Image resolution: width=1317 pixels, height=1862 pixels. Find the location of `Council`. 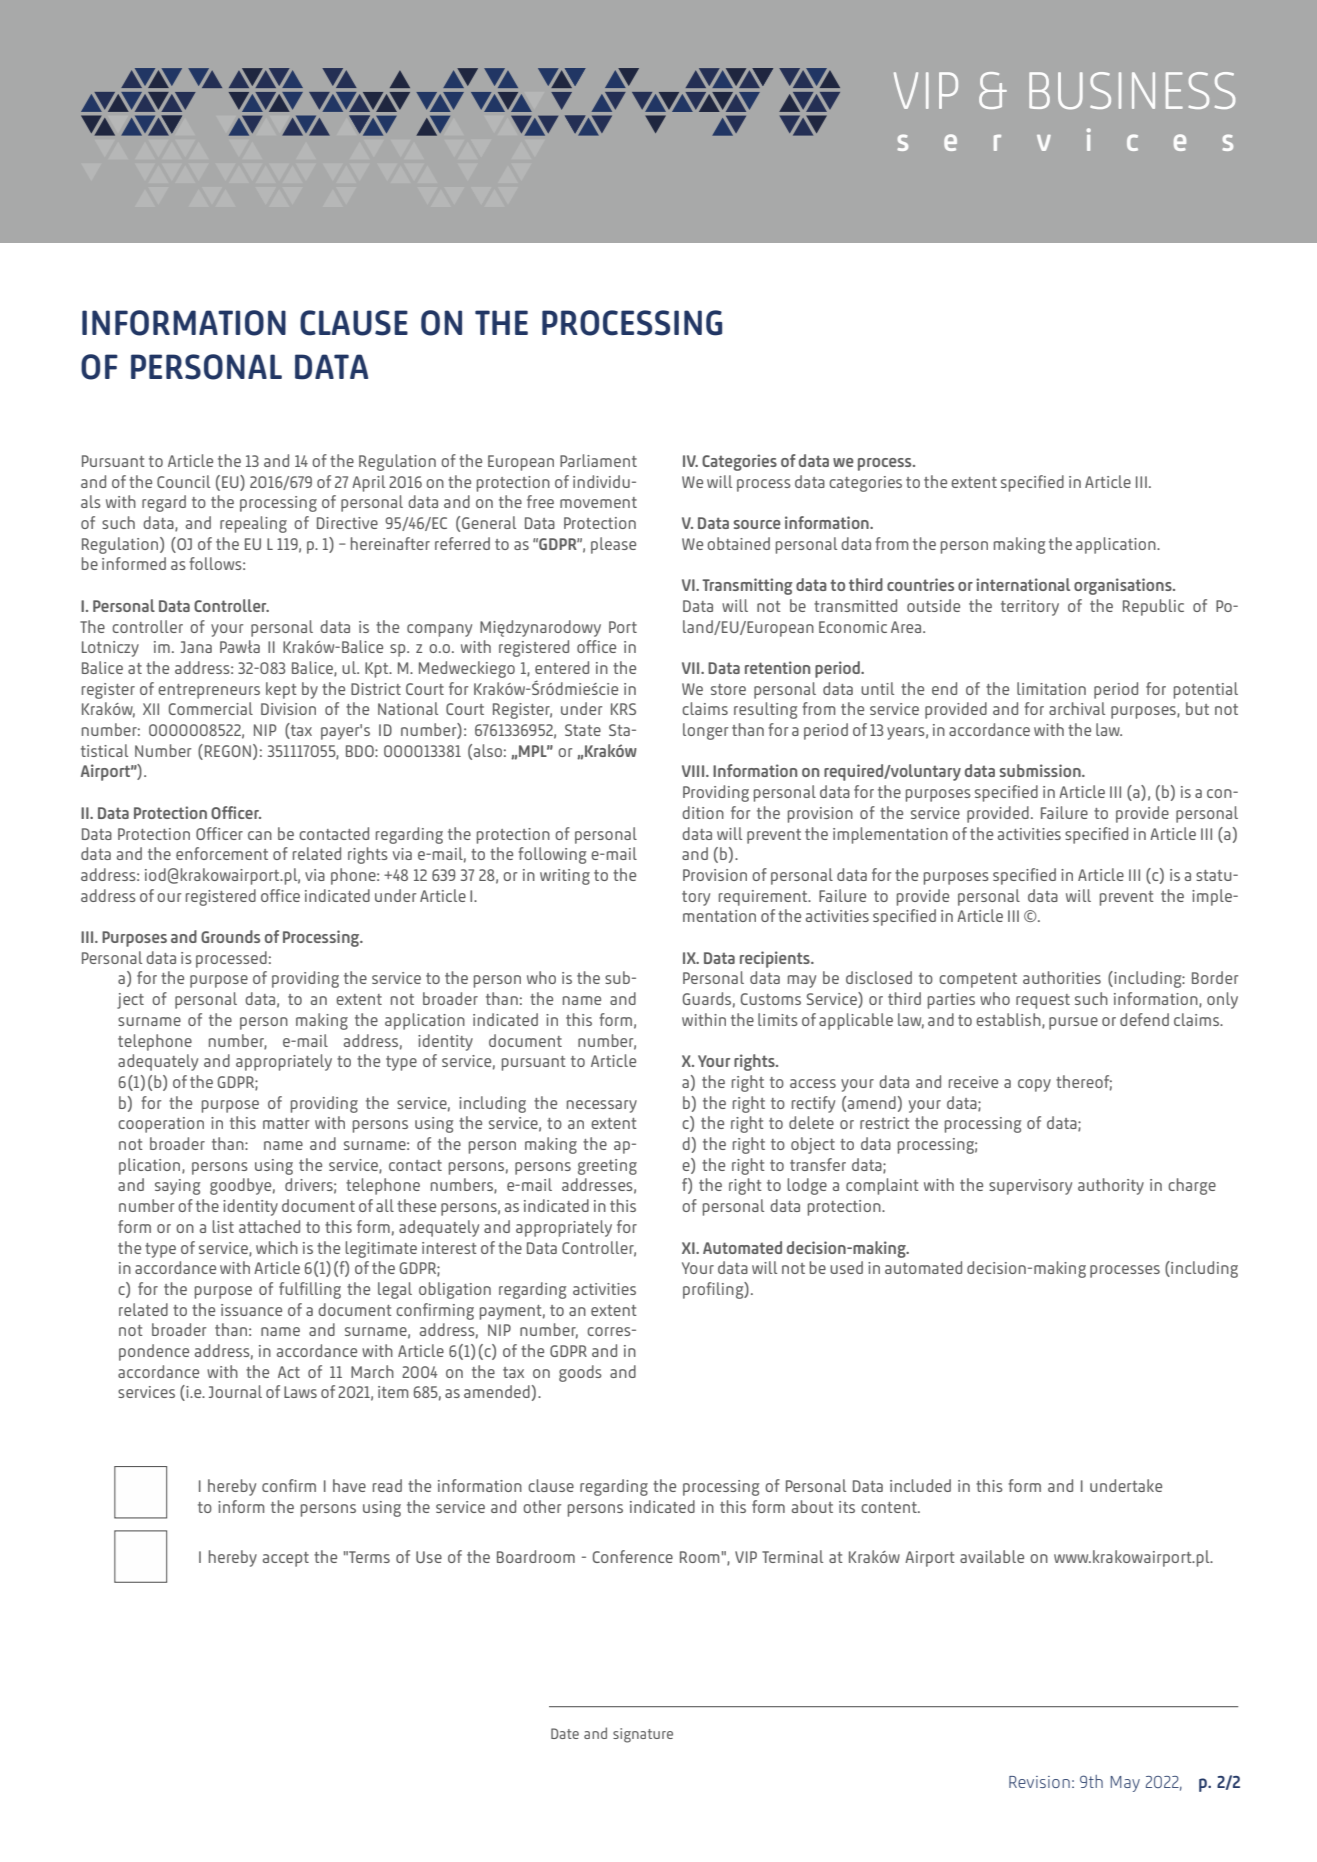

Council is located at coordinates (183, 481).
